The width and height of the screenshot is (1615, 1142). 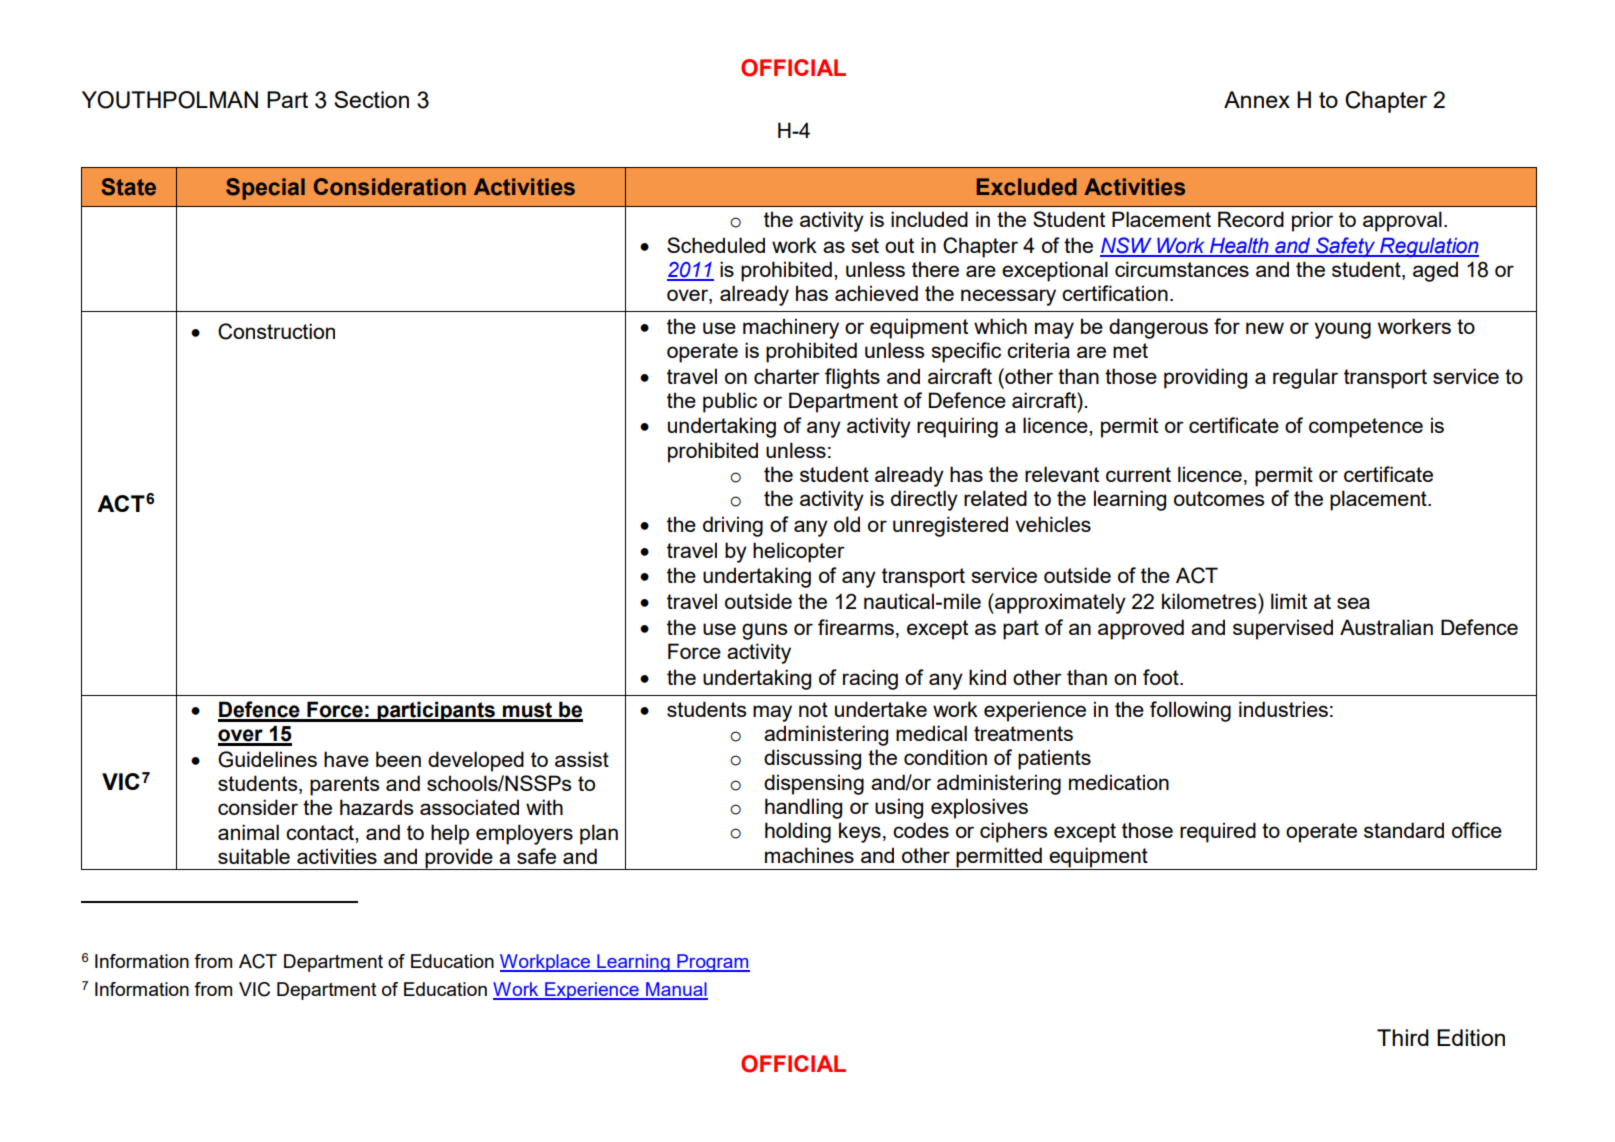 I want to click on Annex, so click(x=1257, y=99).
